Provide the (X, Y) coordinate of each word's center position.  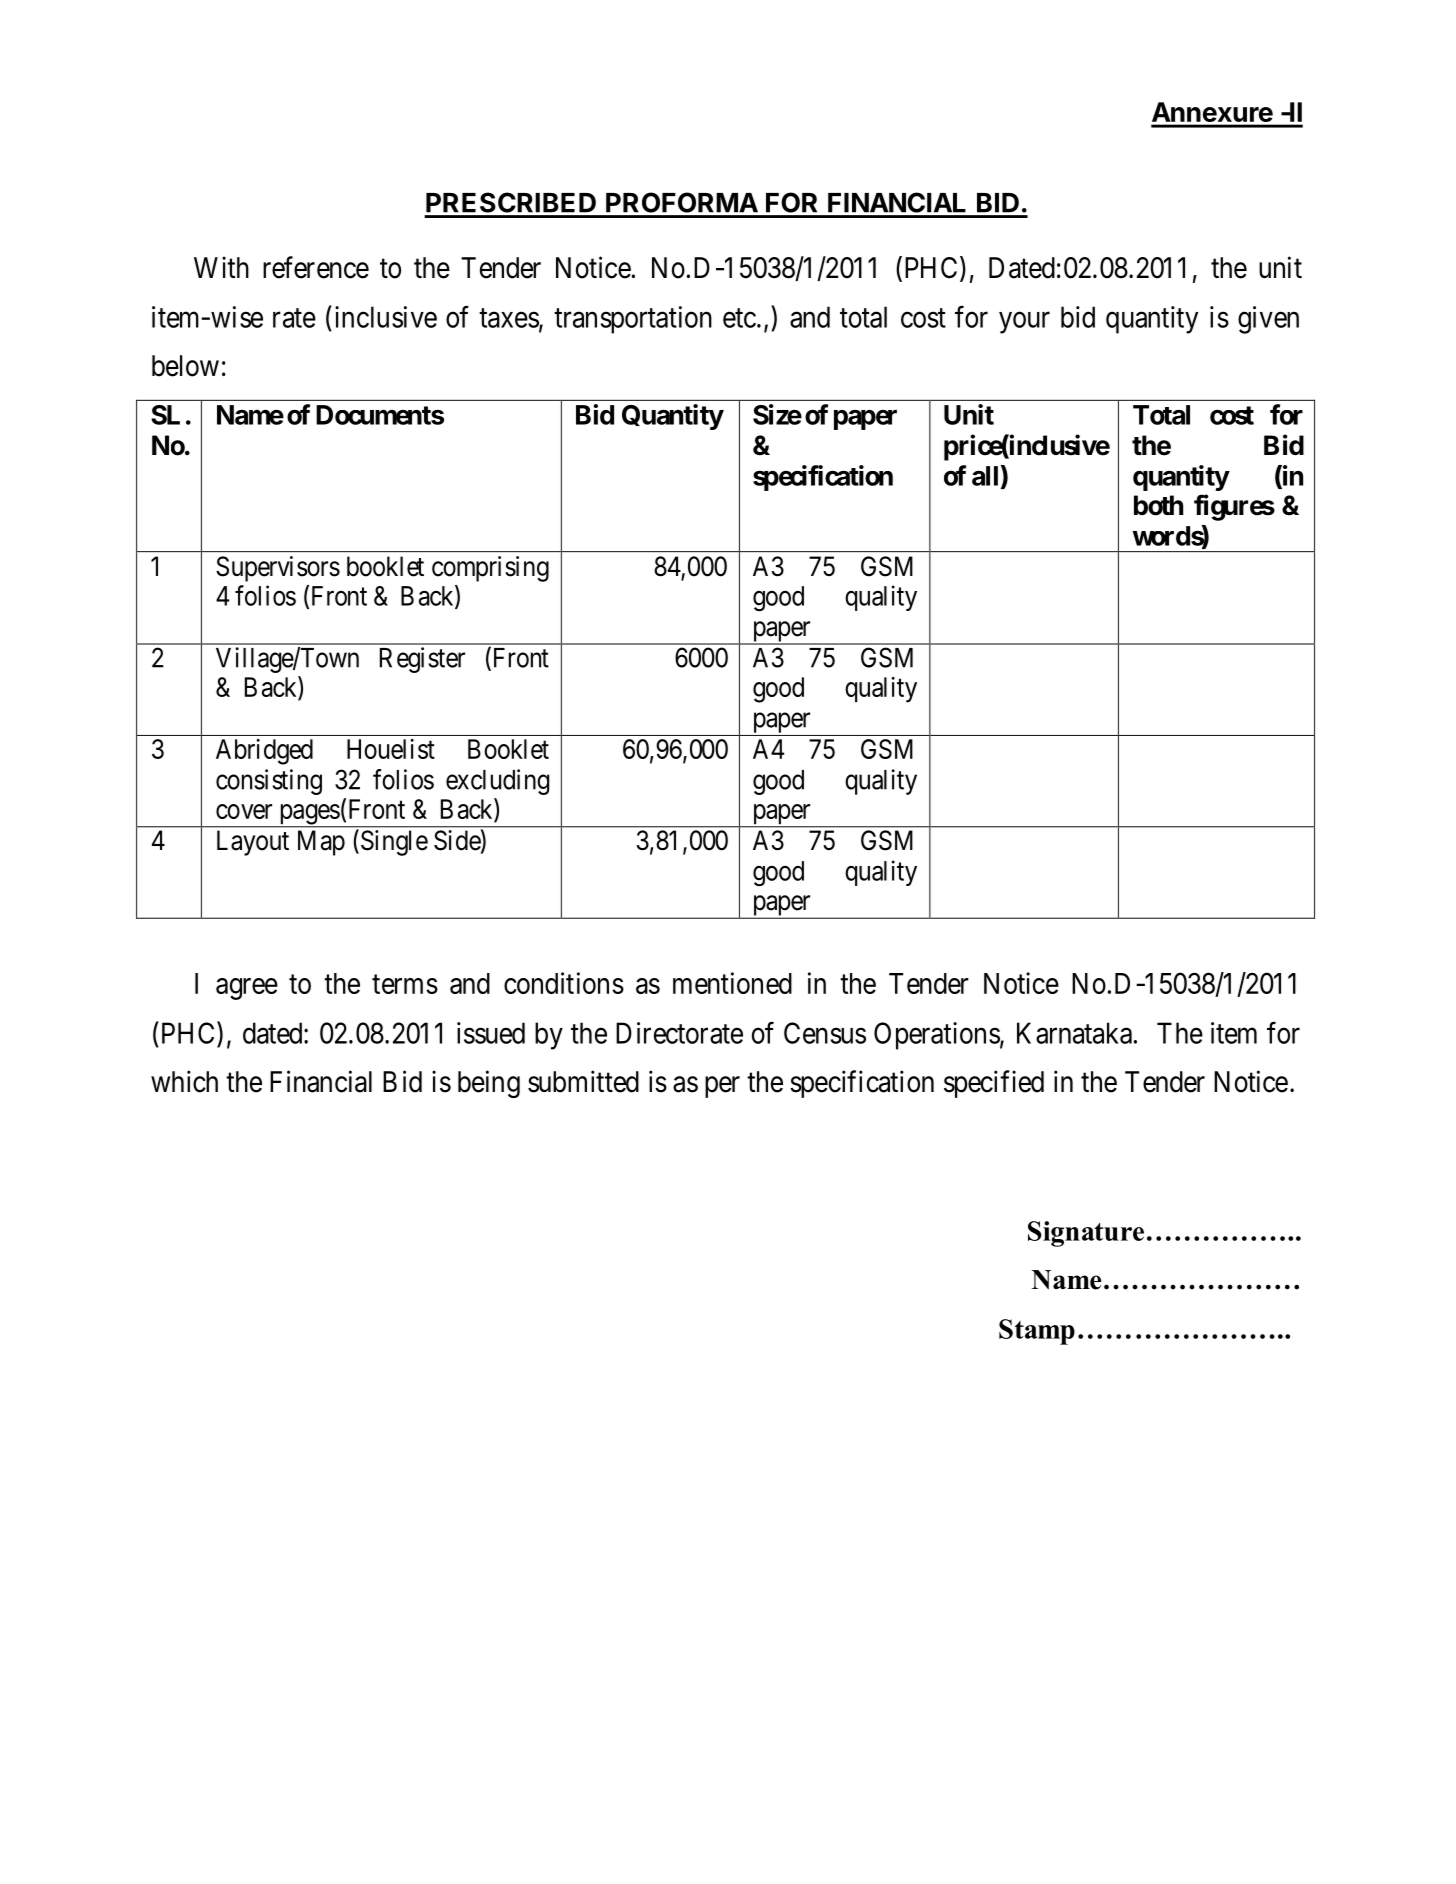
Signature (1086, 1234)
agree (247, 989)
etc (739, 318)
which (184, 1081)
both (1158, 505)
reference (316, 267)
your (1024, 323)
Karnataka (1074, 1033)
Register (422, 660)
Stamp (1037, 1332)
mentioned (732, 983)
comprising (490, 569)
